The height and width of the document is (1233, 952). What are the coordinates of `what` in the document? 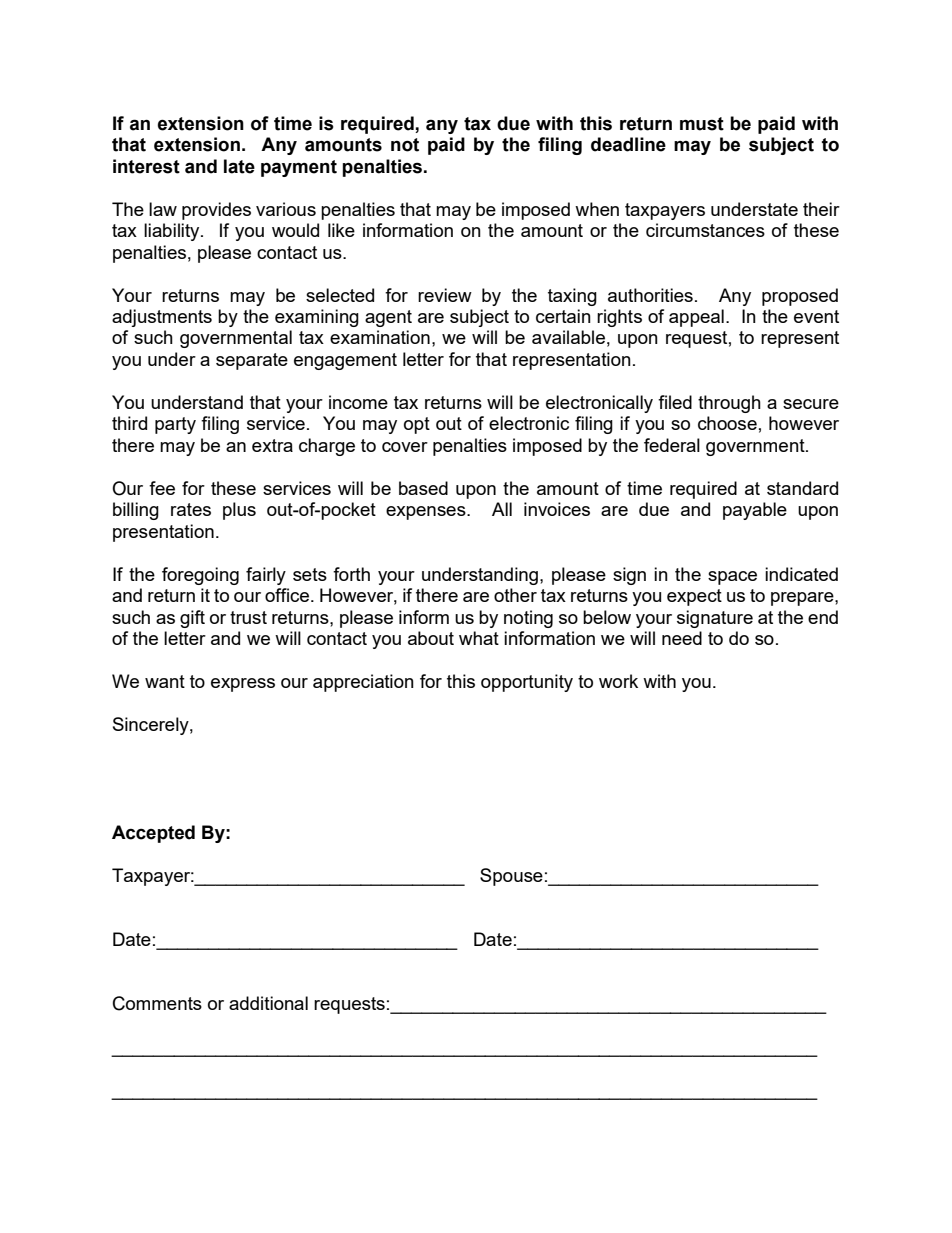 It's located at (479, 638).
